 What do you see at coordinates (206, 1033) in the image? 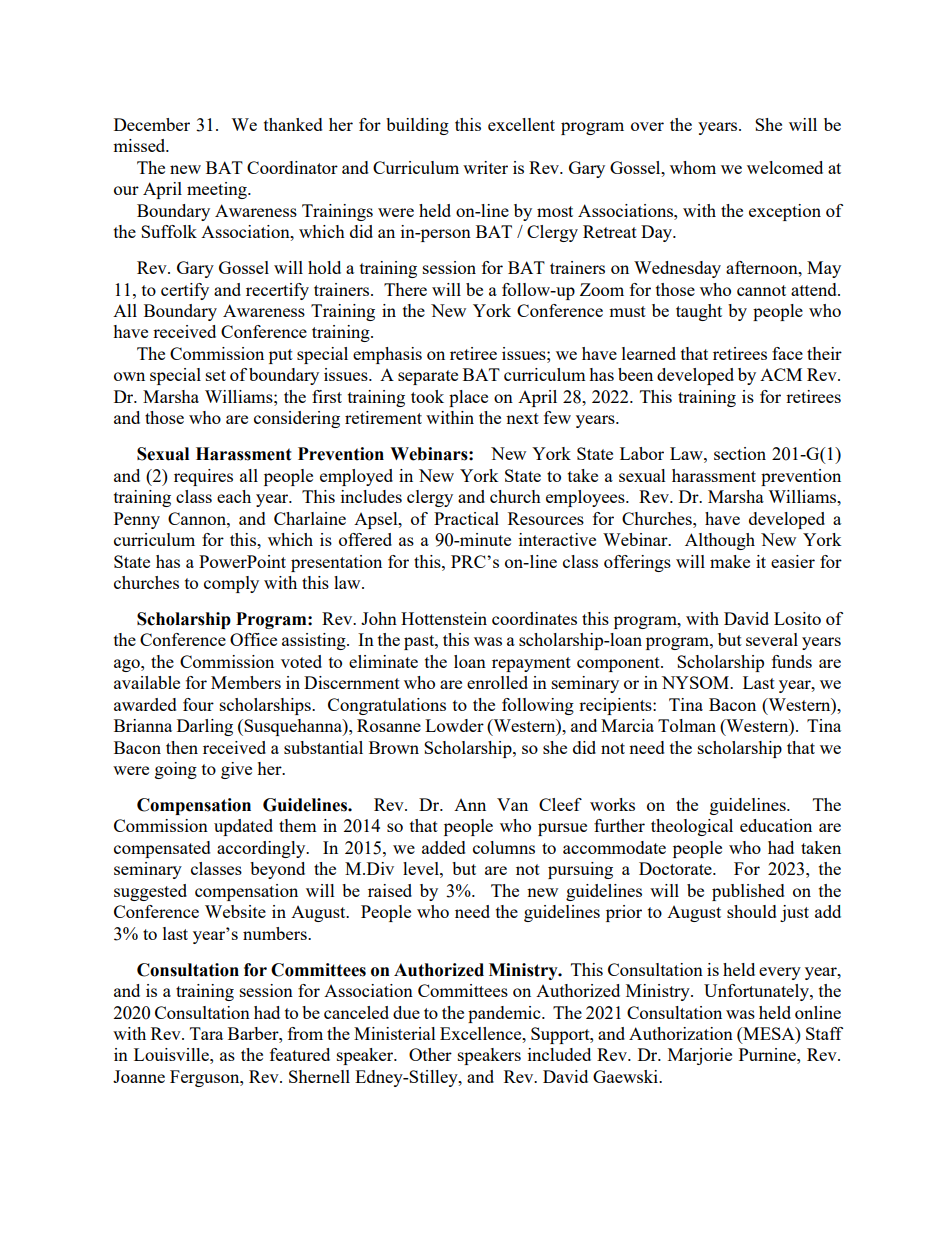
I see `Tara` at bounding box center [206, 1033].
